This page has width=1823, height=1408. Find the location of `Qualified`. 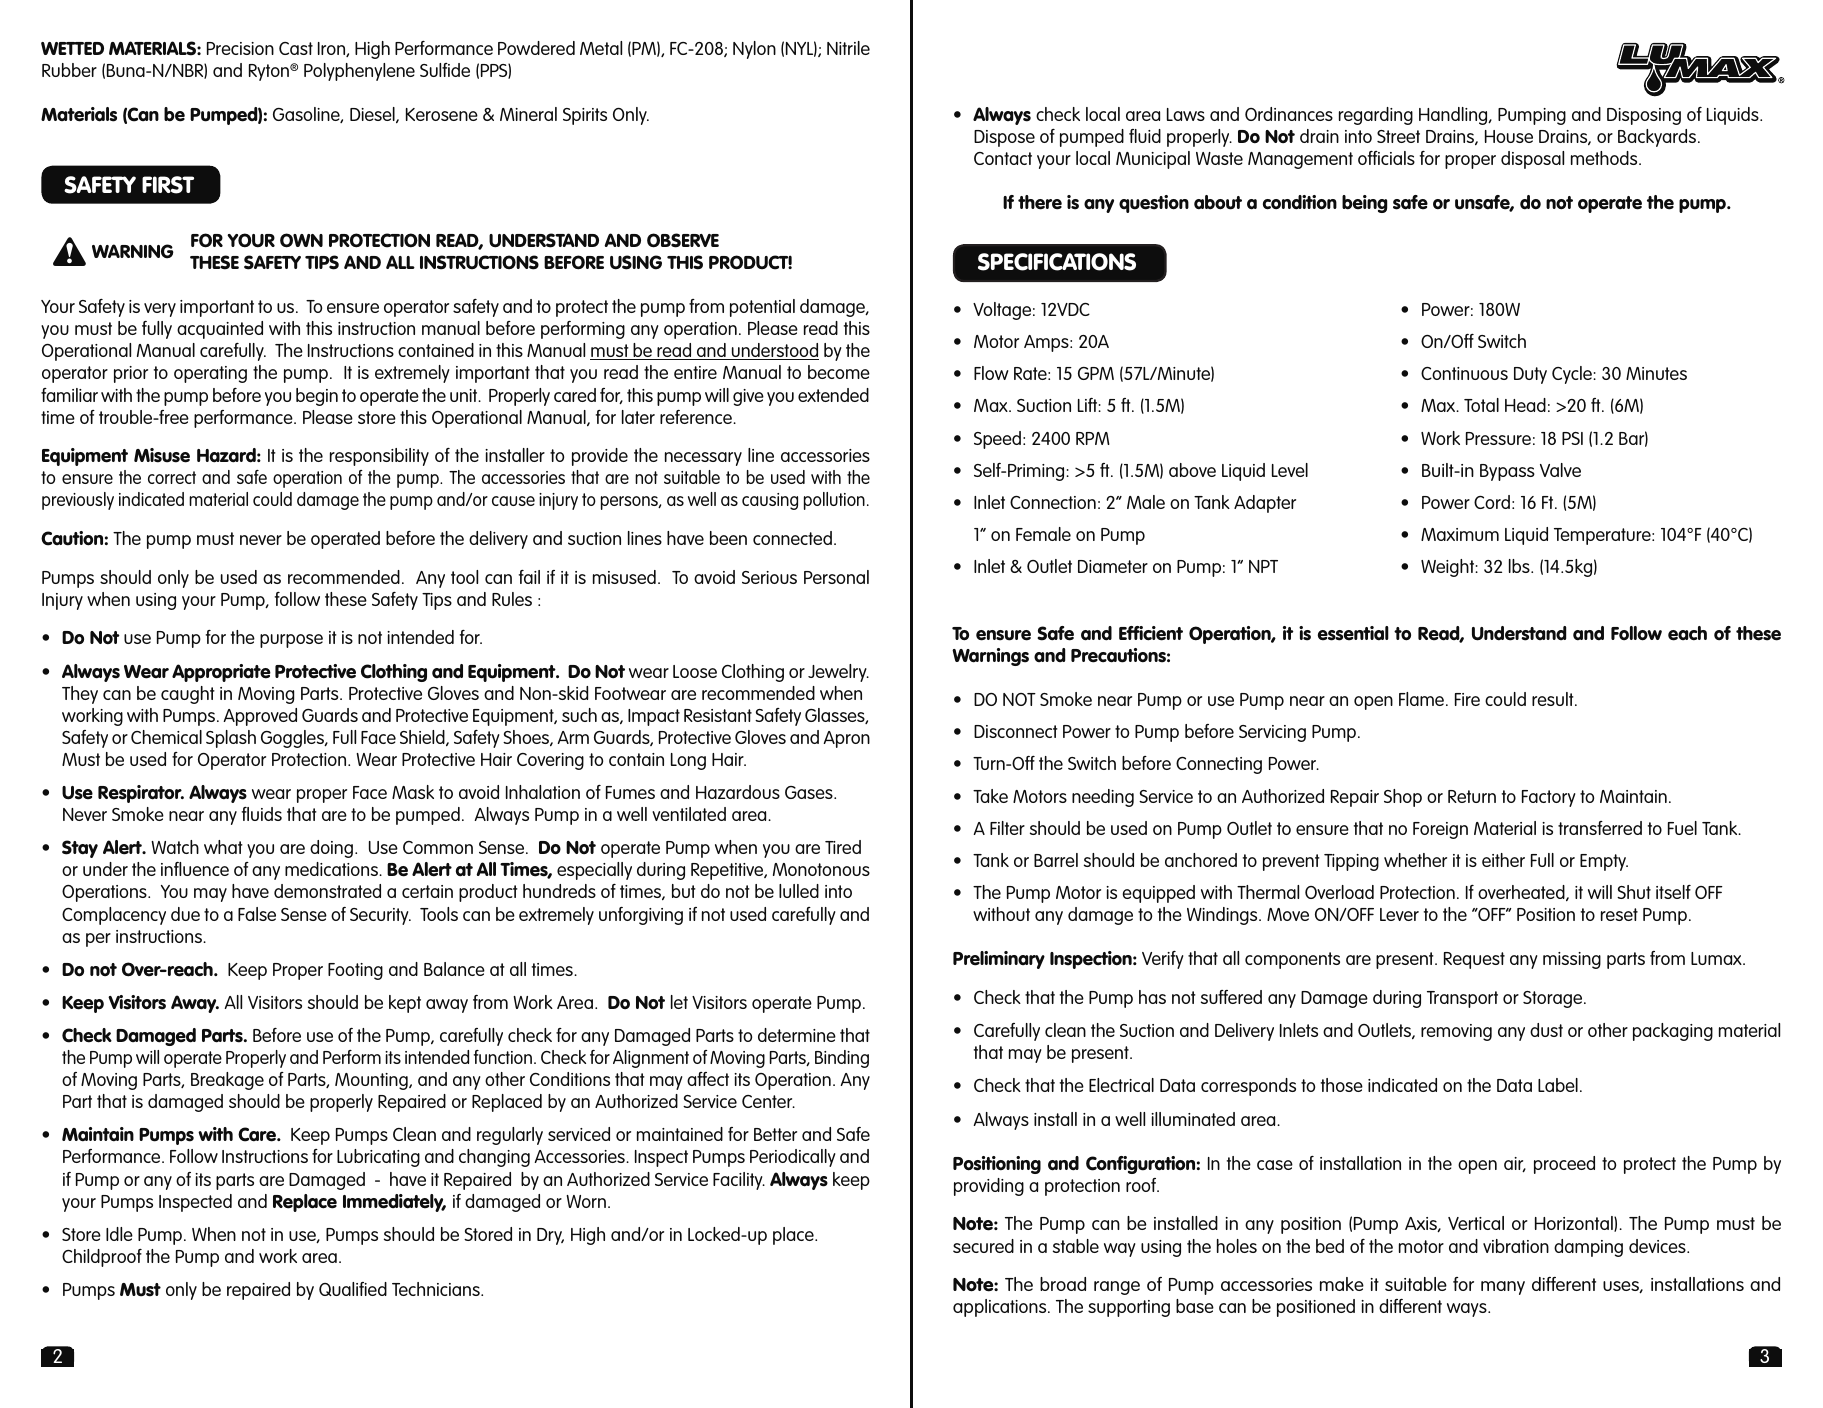

Qualified is located at coordinates (353, 1289).
